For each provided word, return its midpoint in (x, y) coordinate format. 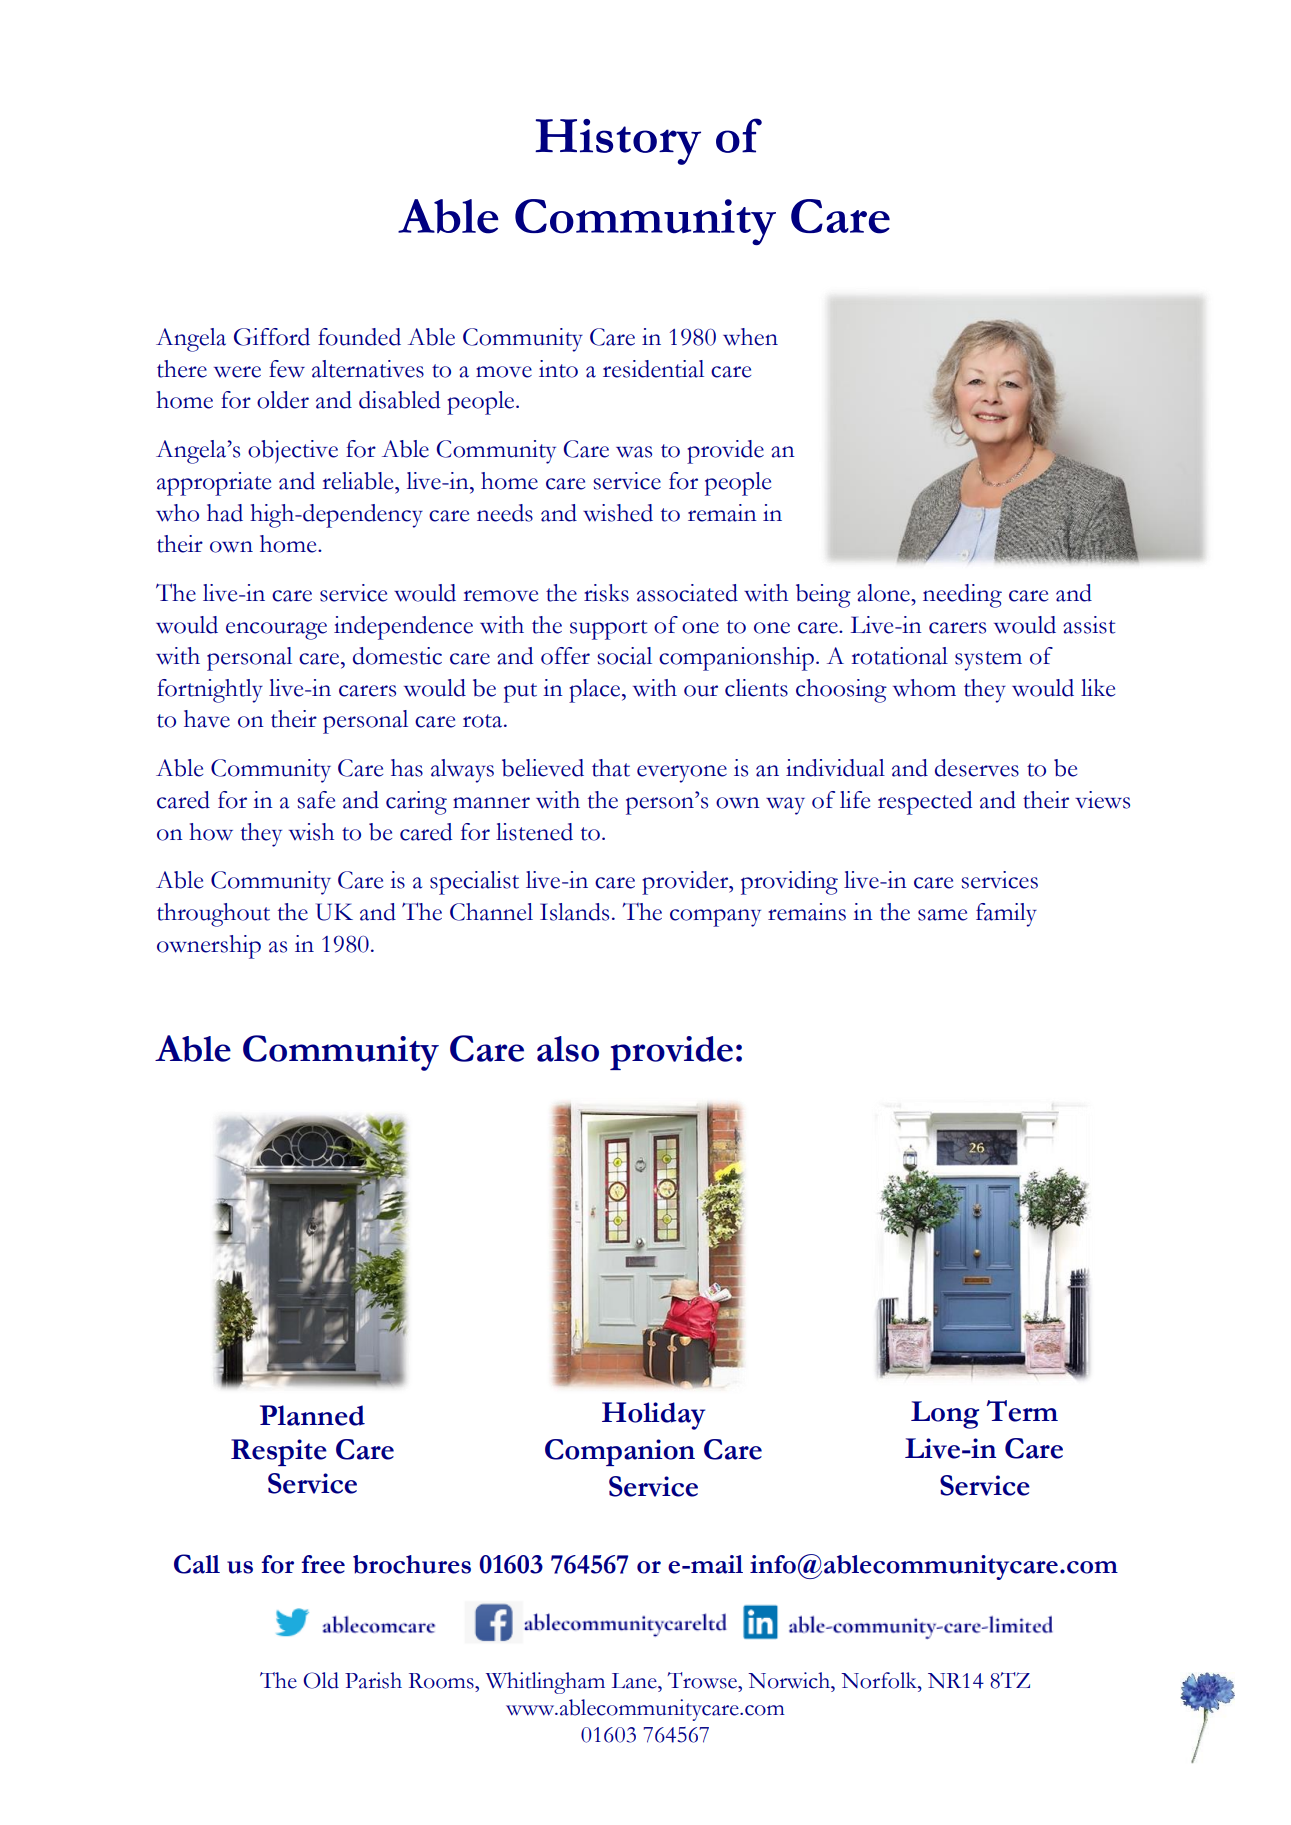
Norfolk (880, 1680)
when (750, 337)
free (323, 1564)
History (618, 142)
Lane (635, 1681)
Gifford (272, 337)
